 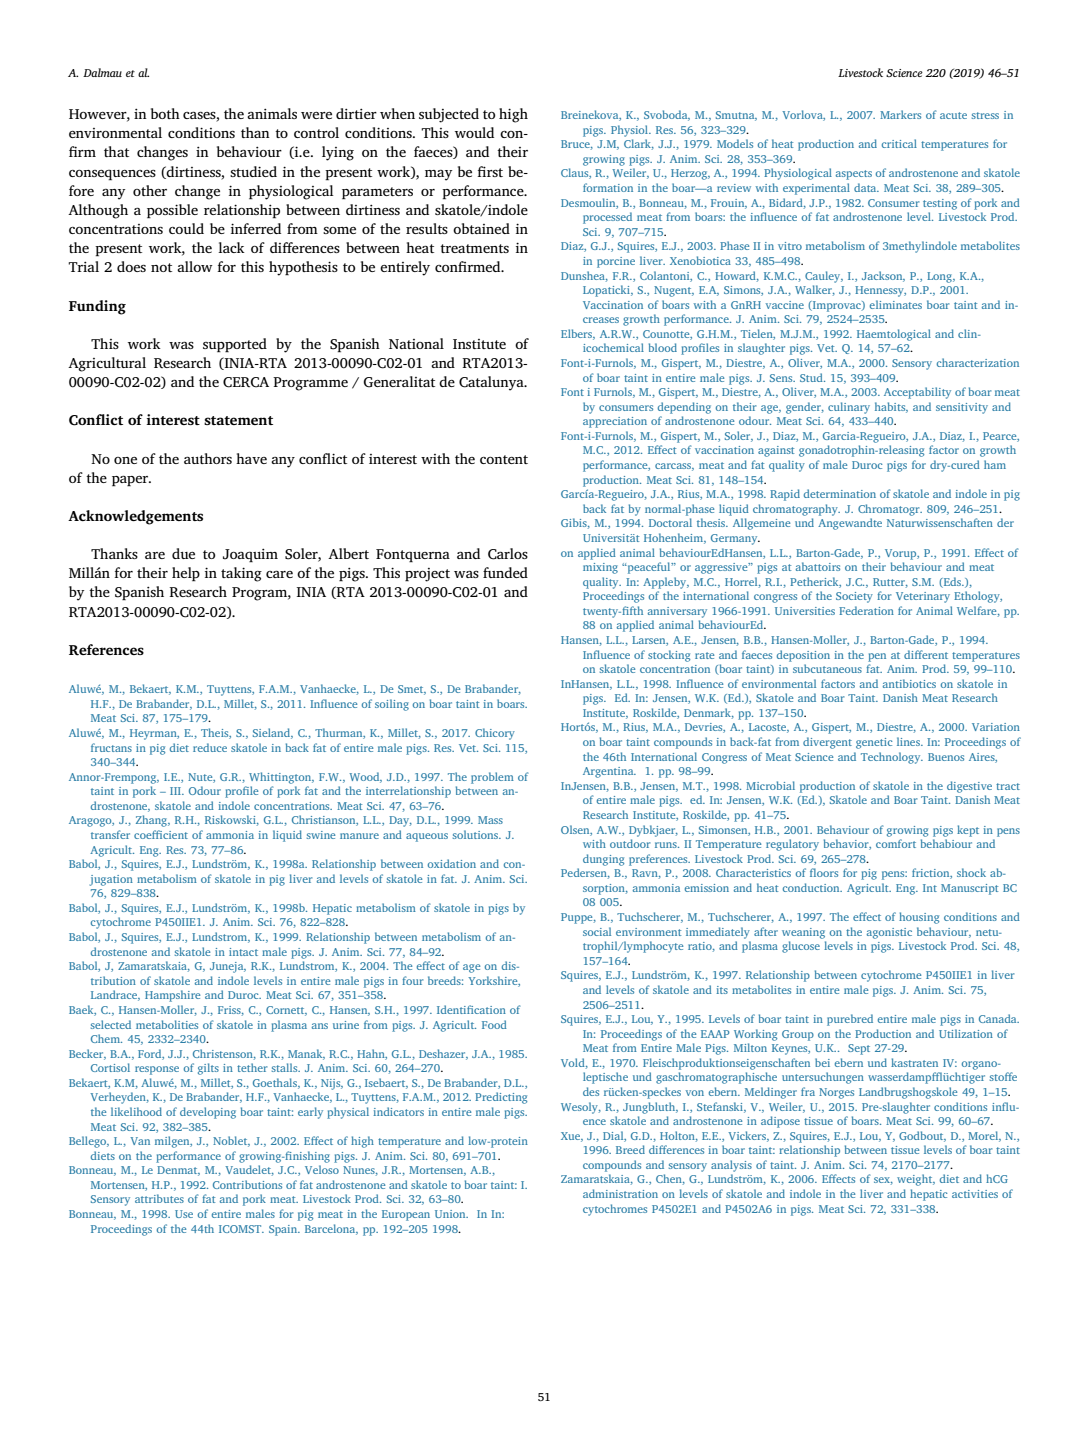 I want to click on authors, so click(x=208, y=458).
